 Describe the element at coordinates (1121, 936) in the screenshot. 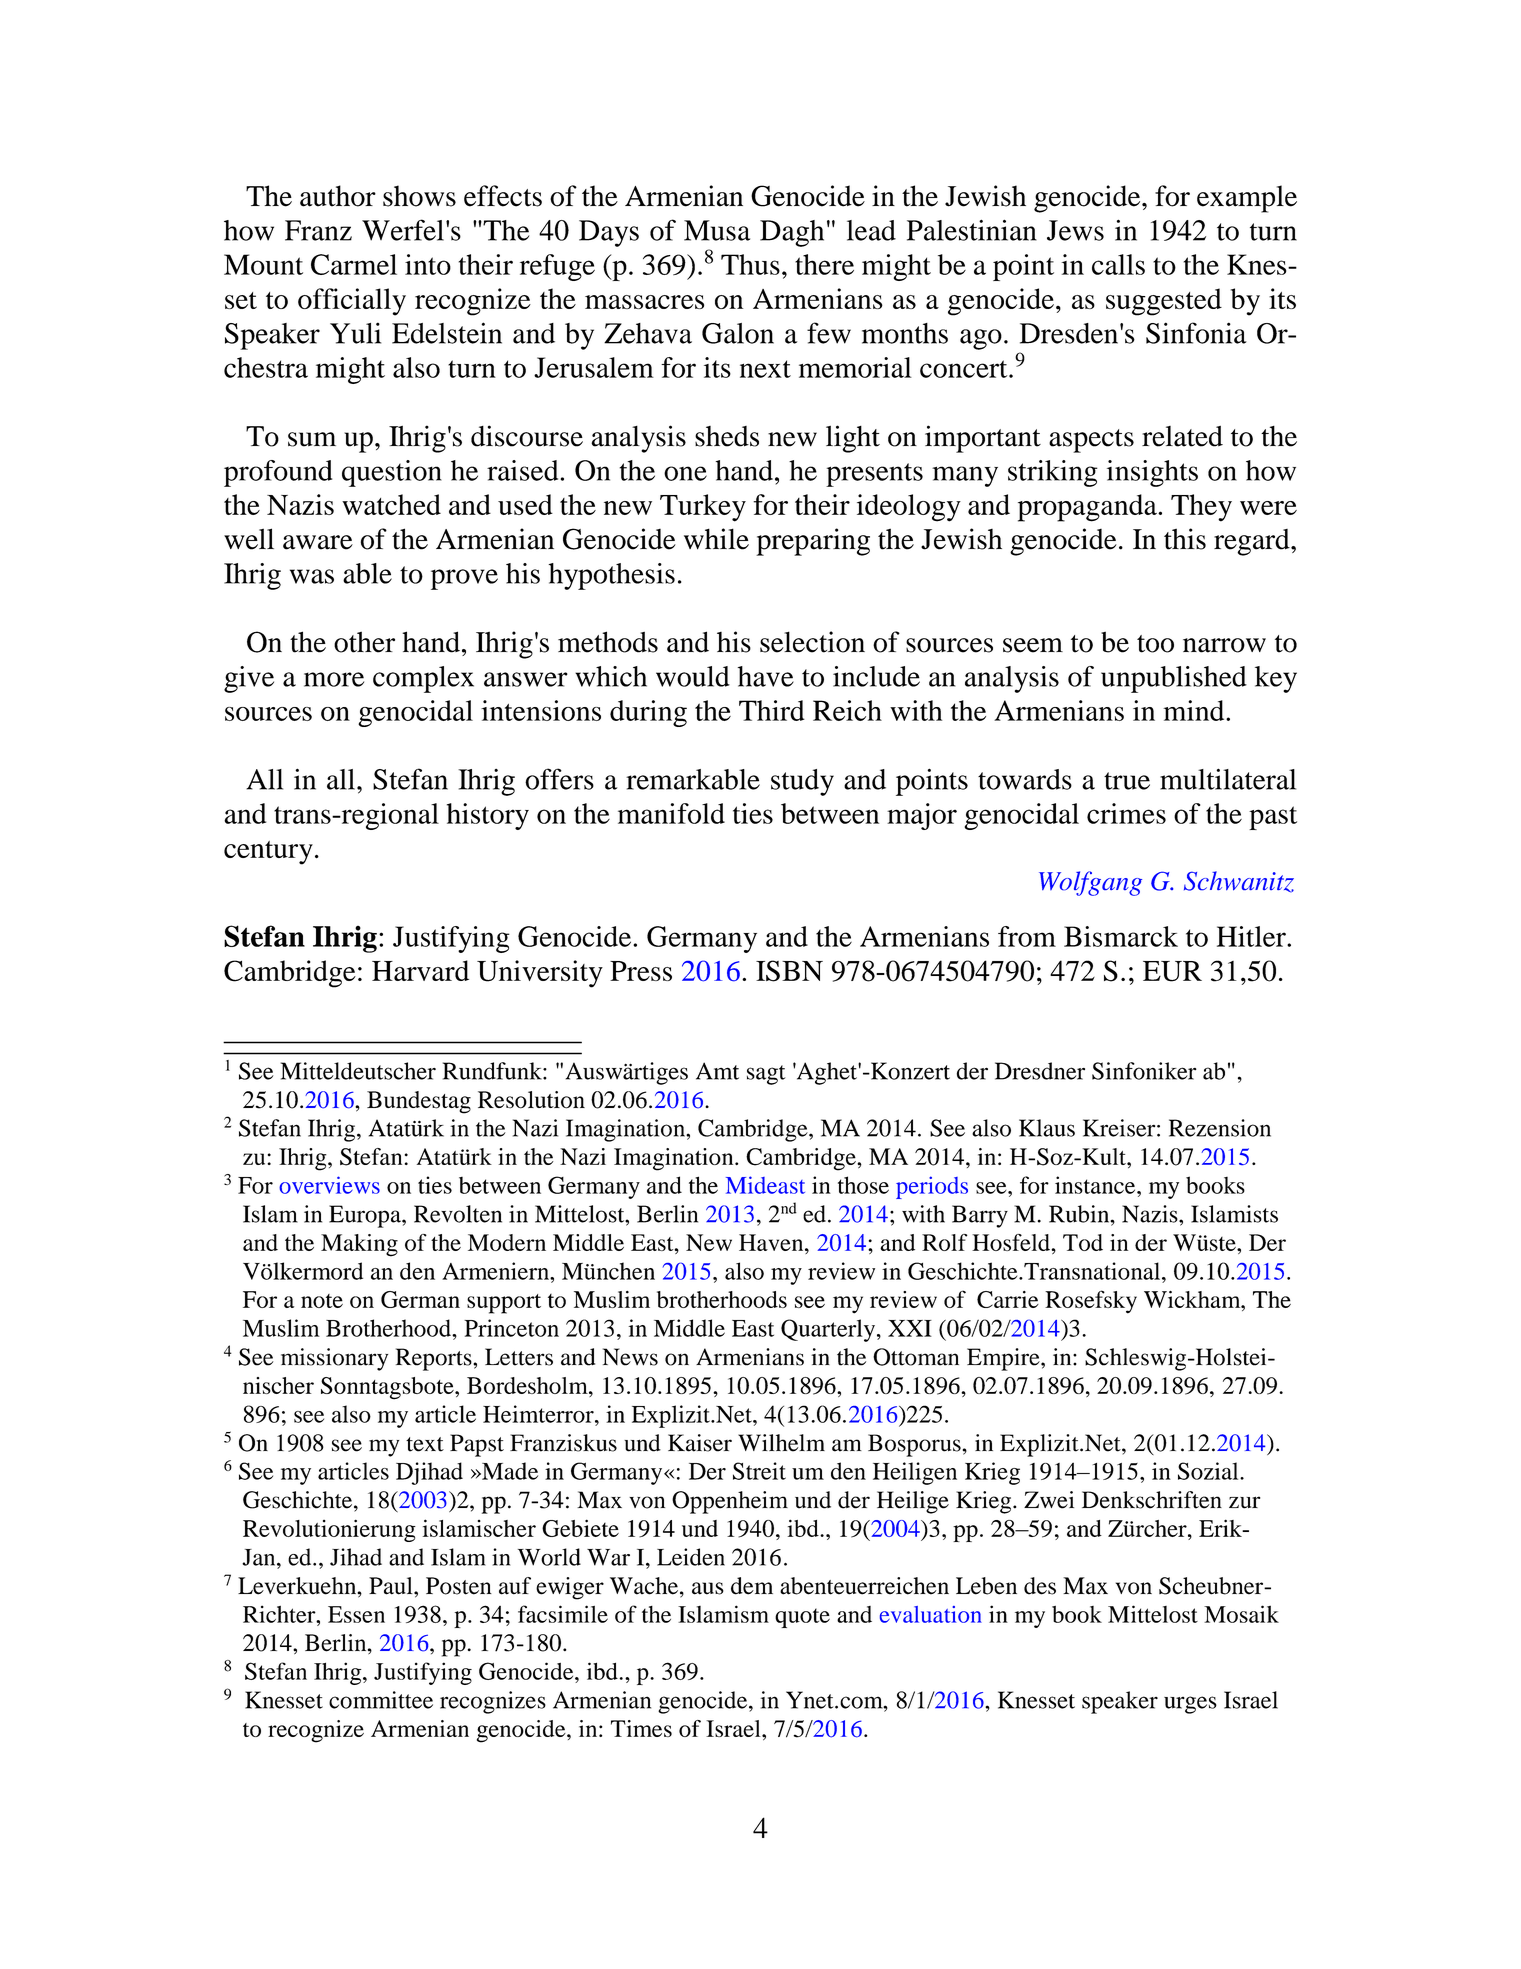

I see `Bismarck` at that location.
